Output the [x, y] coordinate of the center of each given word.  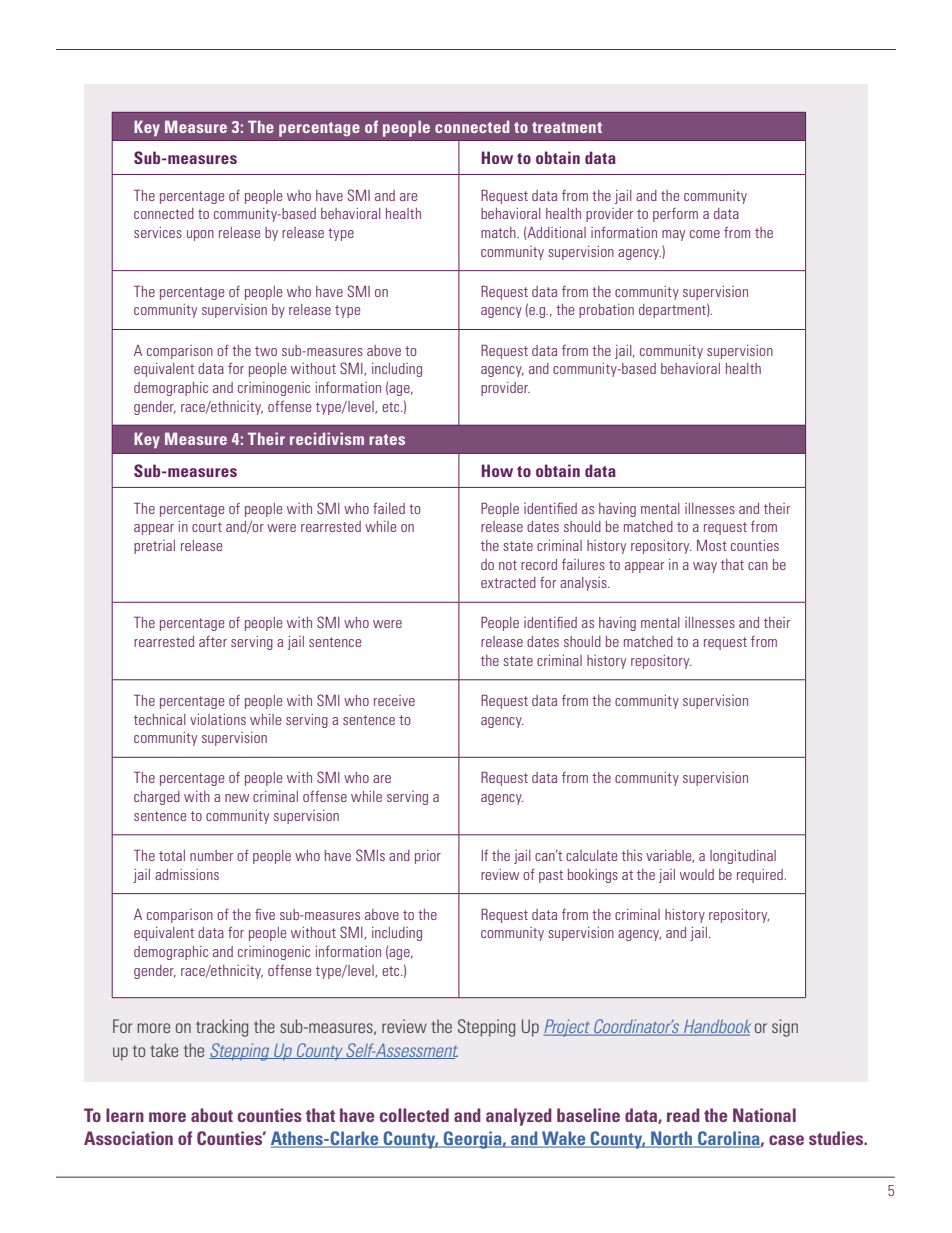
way [705, 567]
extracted [508, 582]
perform [675, 215]
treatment [567, 127]
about [212, 1115]
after [213, 641]
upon [200, 235]
